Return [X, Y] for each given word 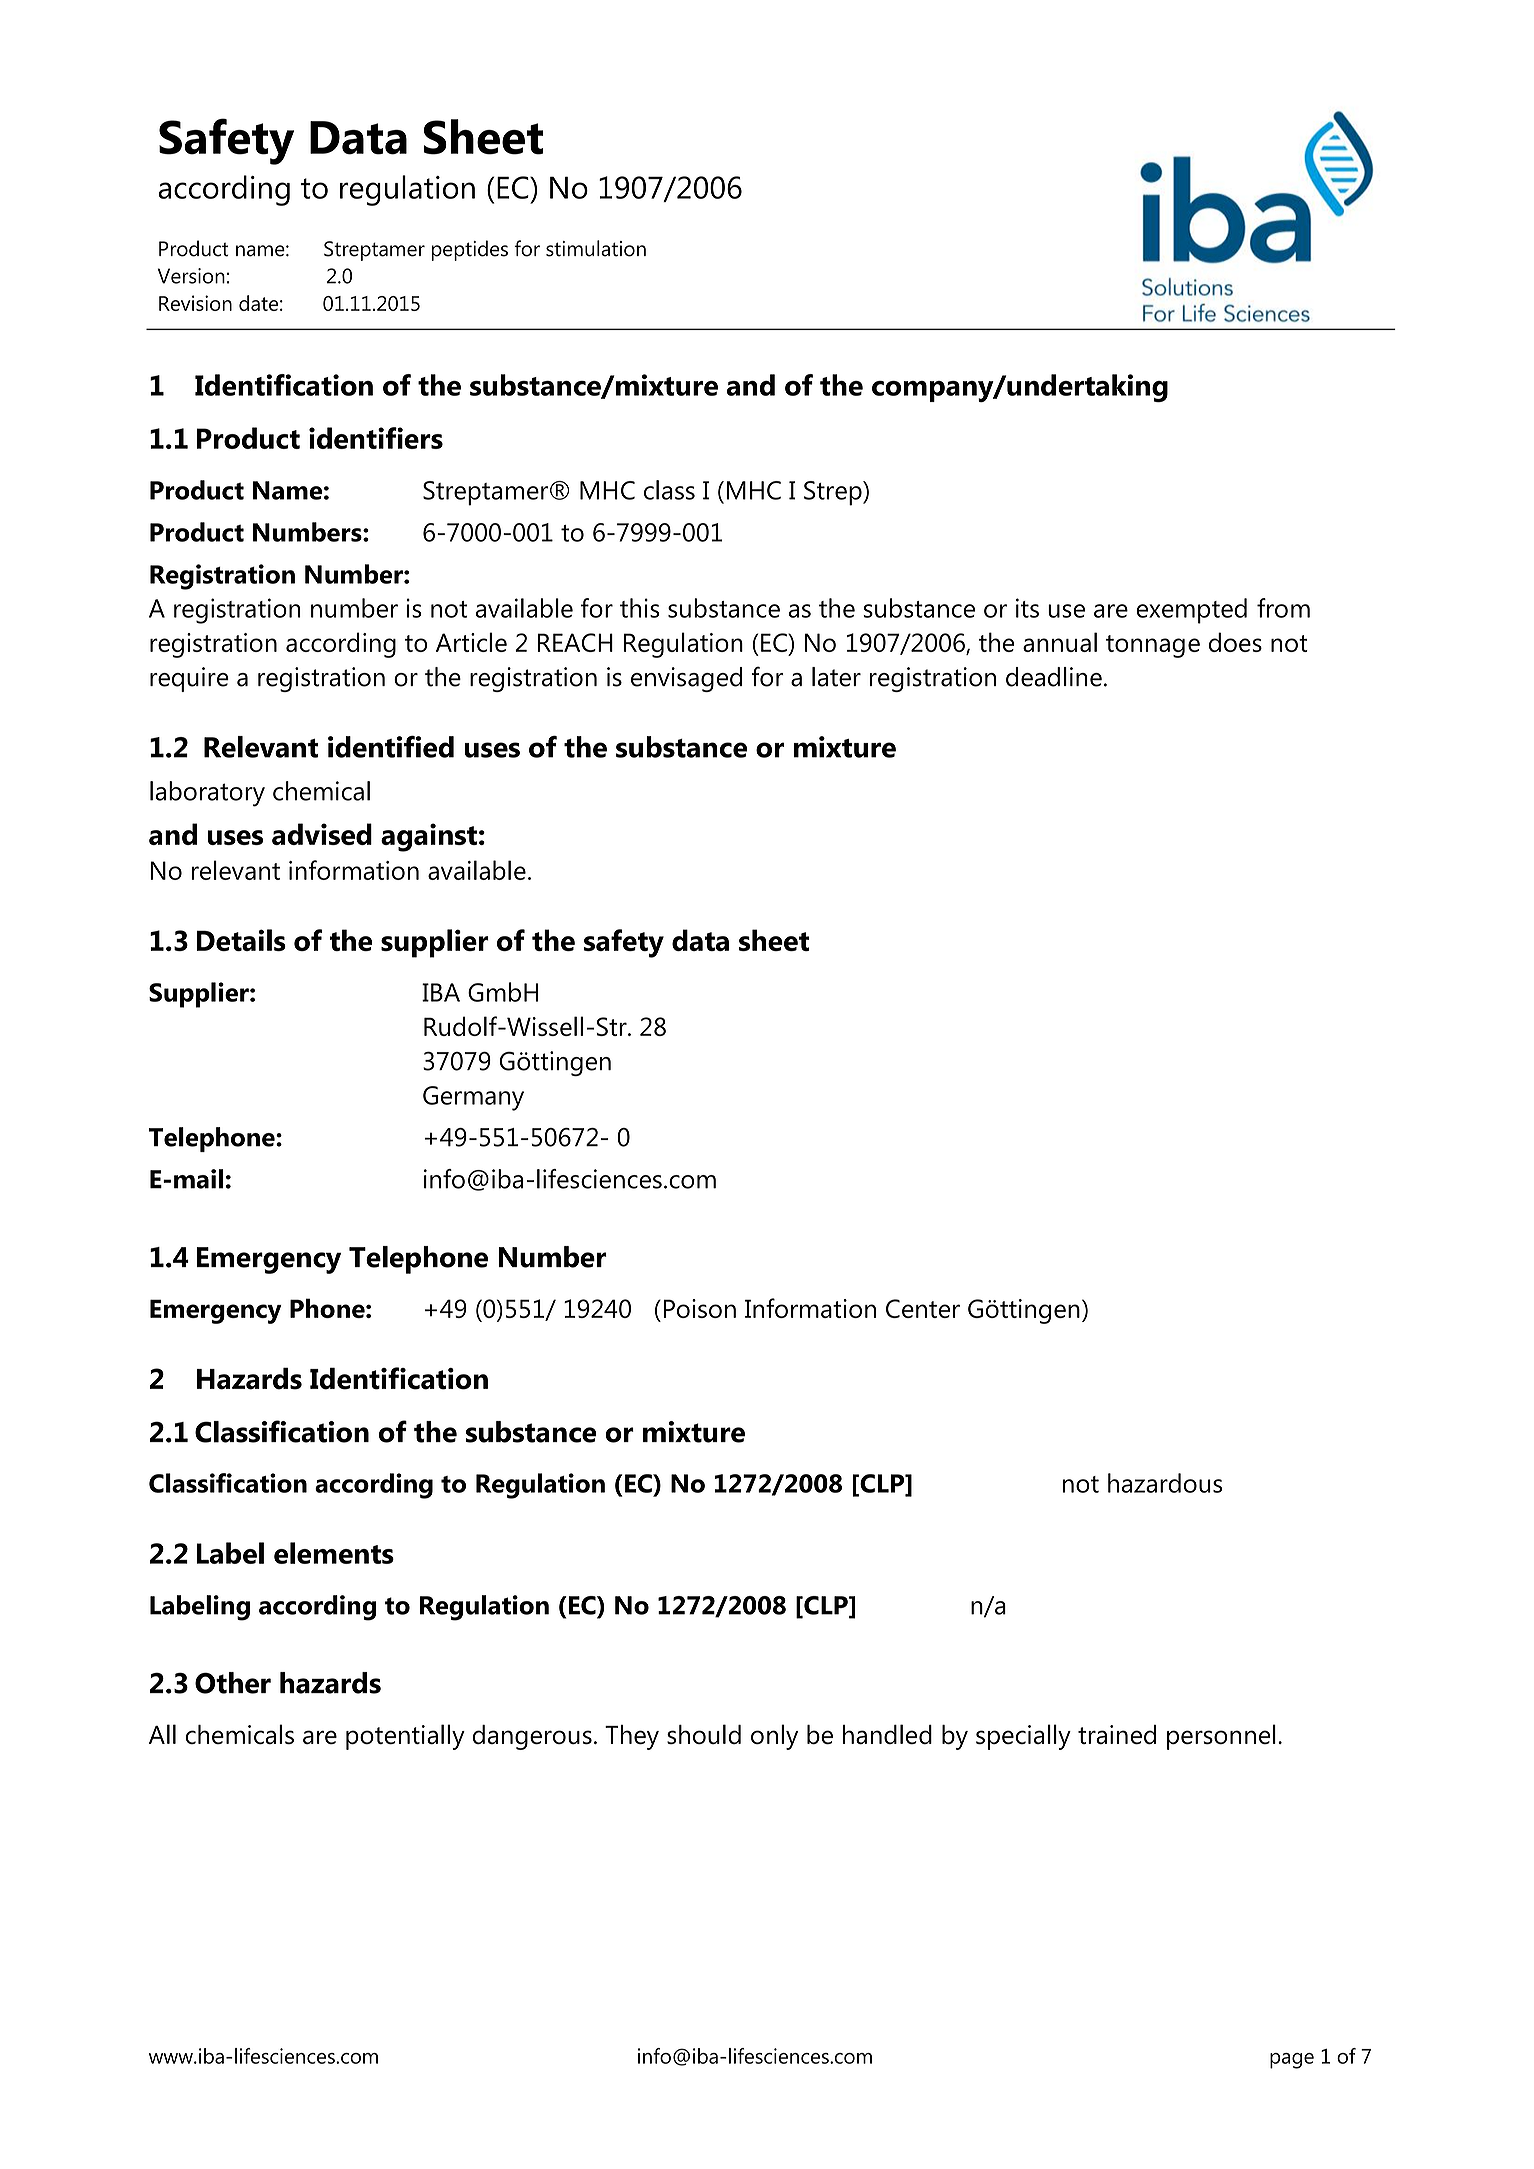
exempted [1191, 611]
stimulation [596, 248]
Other [233, 1683]
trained [1117, 1734]
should [704, 1734]
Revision [195, 303]
